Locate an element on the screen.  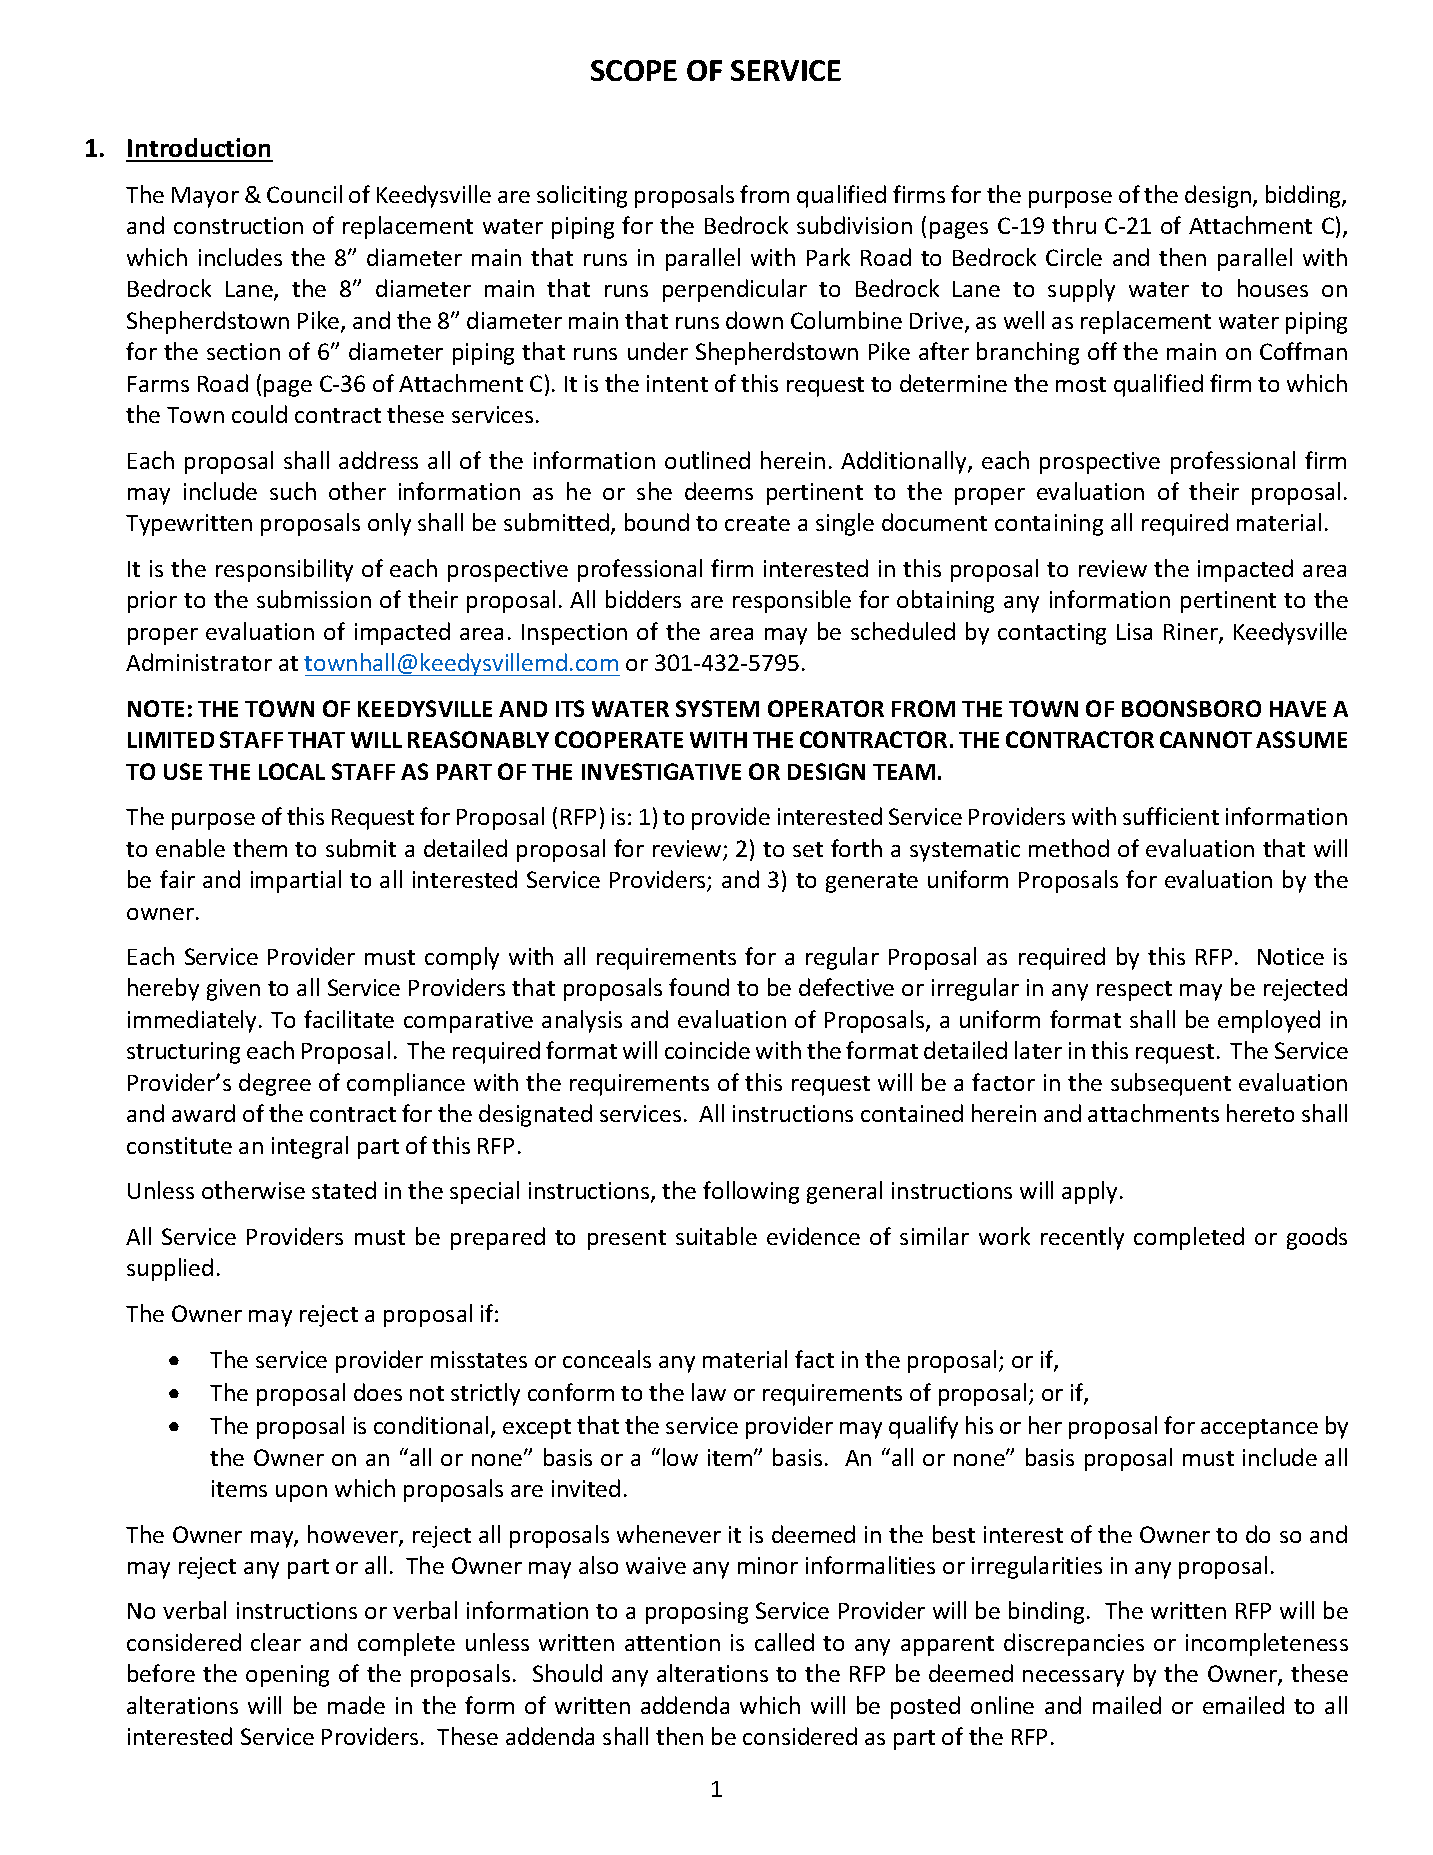
SCOPE is located at coordinates (634, 70).
